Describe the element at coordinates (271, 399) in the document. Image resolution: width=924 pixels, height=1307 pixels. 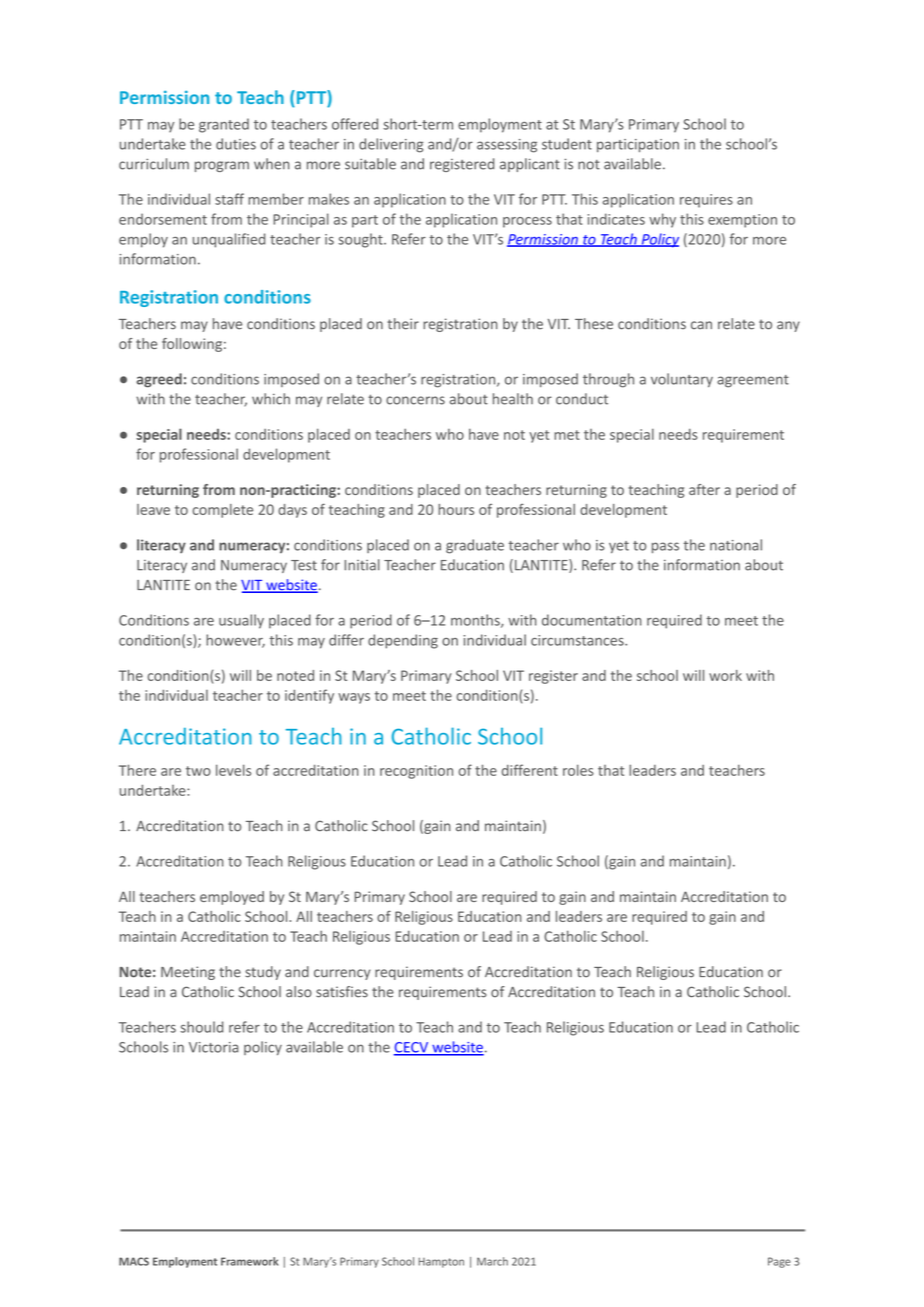
I see `which` at that location.
